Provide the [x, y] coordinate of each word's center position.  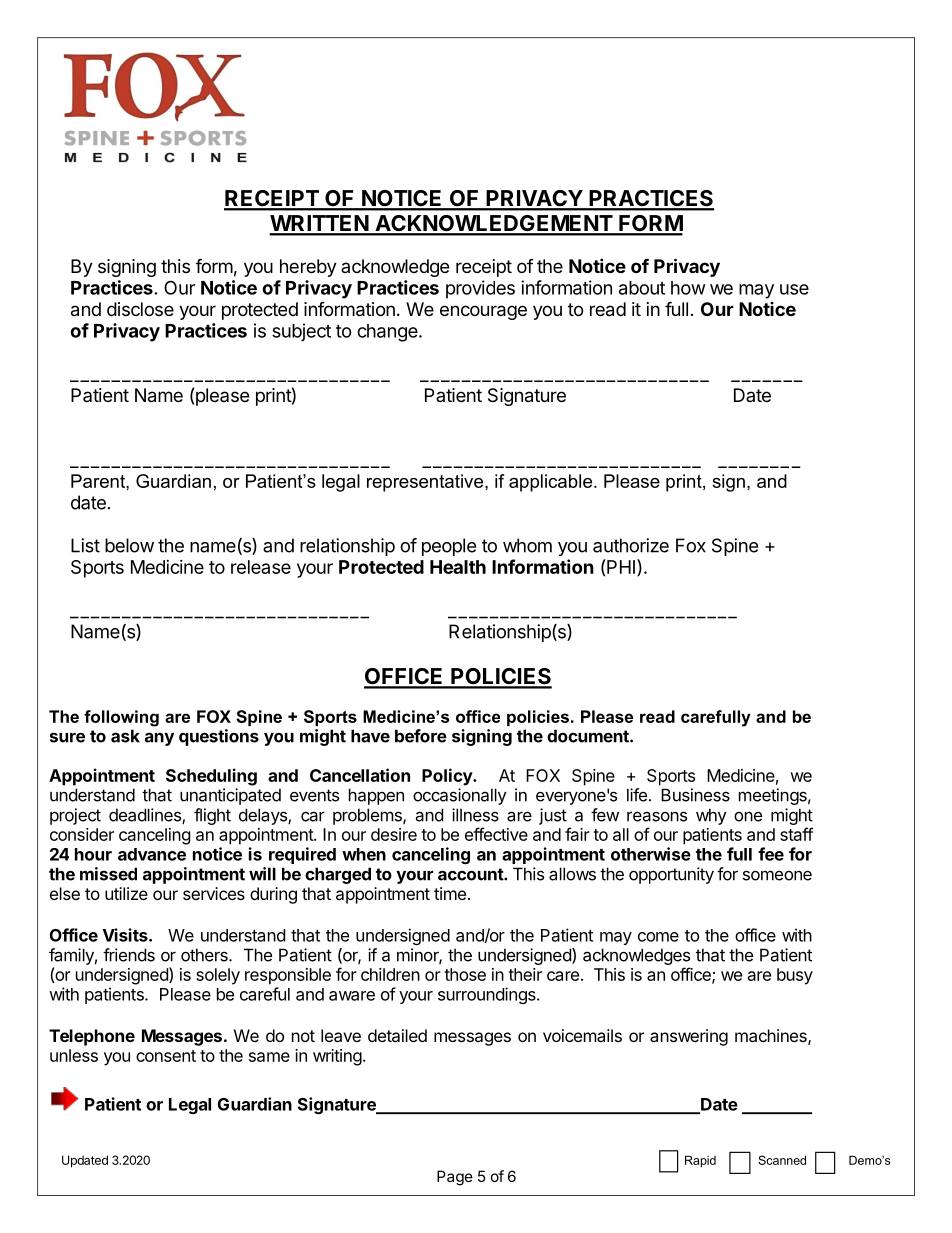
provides [480, 289]
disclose [140, 309]
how [688, 288]
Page [455, 1178]
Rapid [700, 1161]
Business [695, 795]
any [159, 739]
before [421, 736]
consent [166, 1056]
